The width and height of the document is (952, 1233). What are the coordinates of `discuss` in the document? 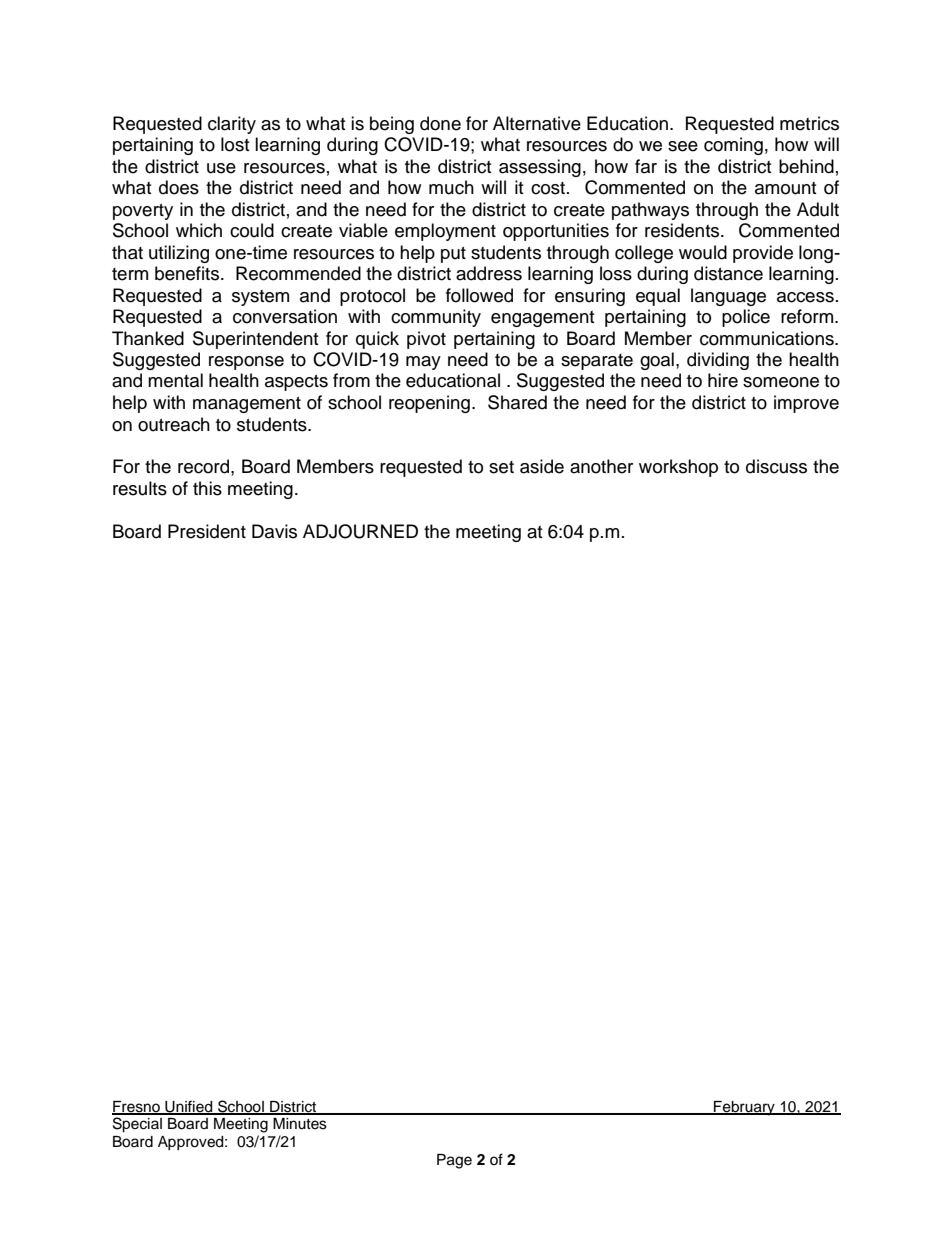 It's located at (776, 466).
